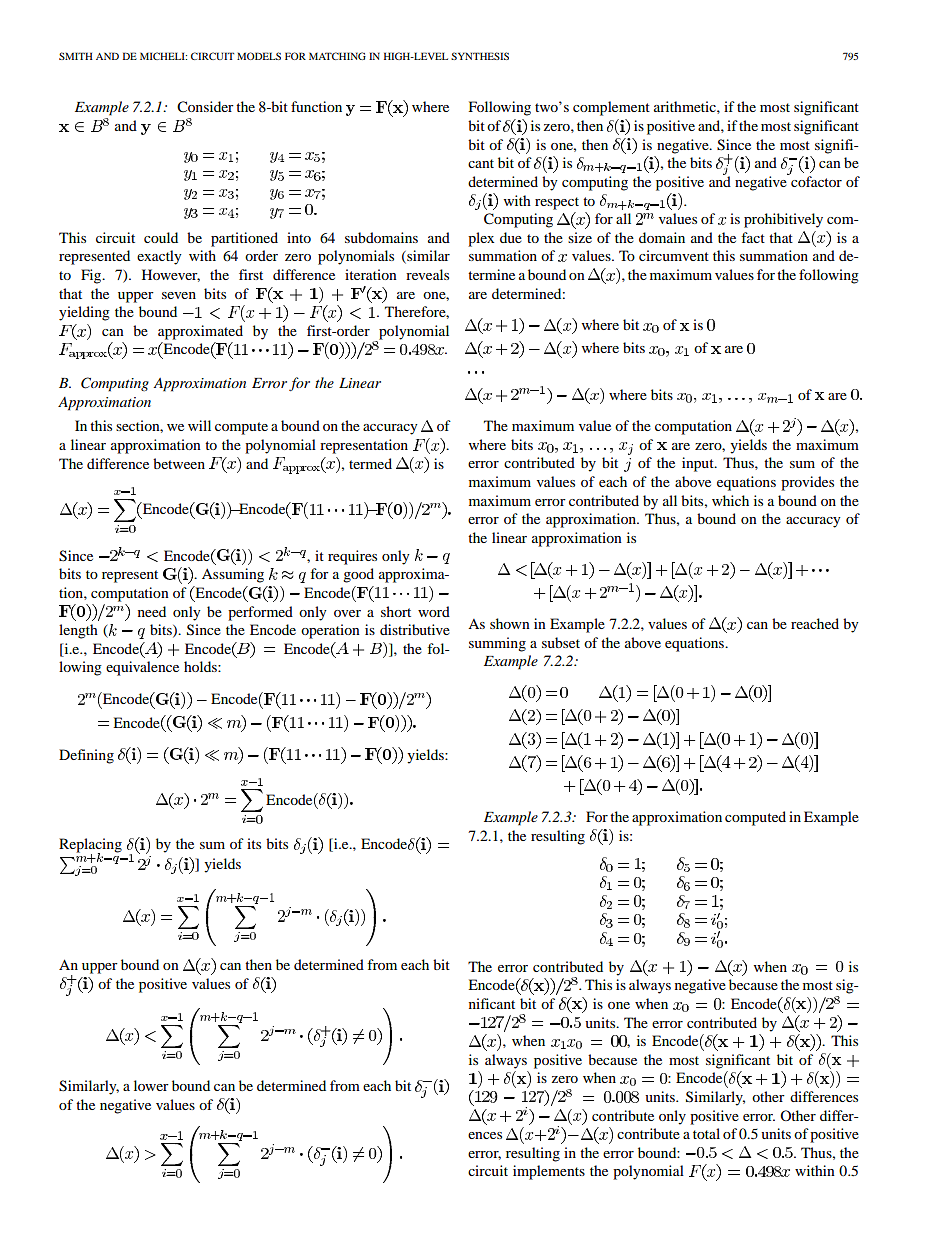  What do you see at coordinates (201, 666) in the image?
I see `holds` at bounding box center [201, 666].
